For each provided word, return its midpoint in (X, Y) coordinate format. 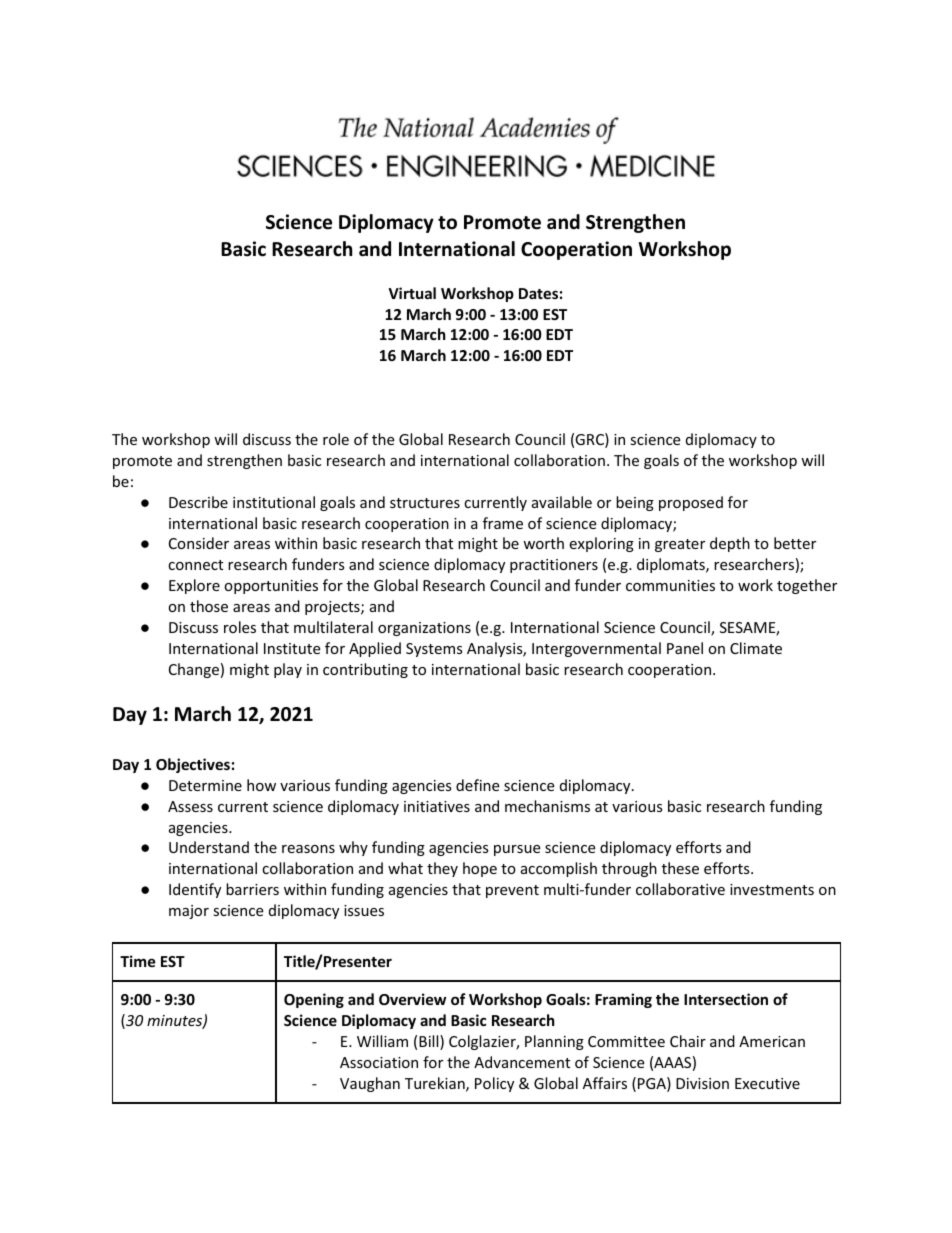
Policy (494, 1084)
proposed (691, 503)
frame (503, 523)
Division (702, 1083)
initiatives (437, 806)
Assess (190, 806)
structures (425, 503)
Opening (314, 1000)
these (680, 868)
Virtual (412, 293)
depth (730, 544)
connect (195, 565)
